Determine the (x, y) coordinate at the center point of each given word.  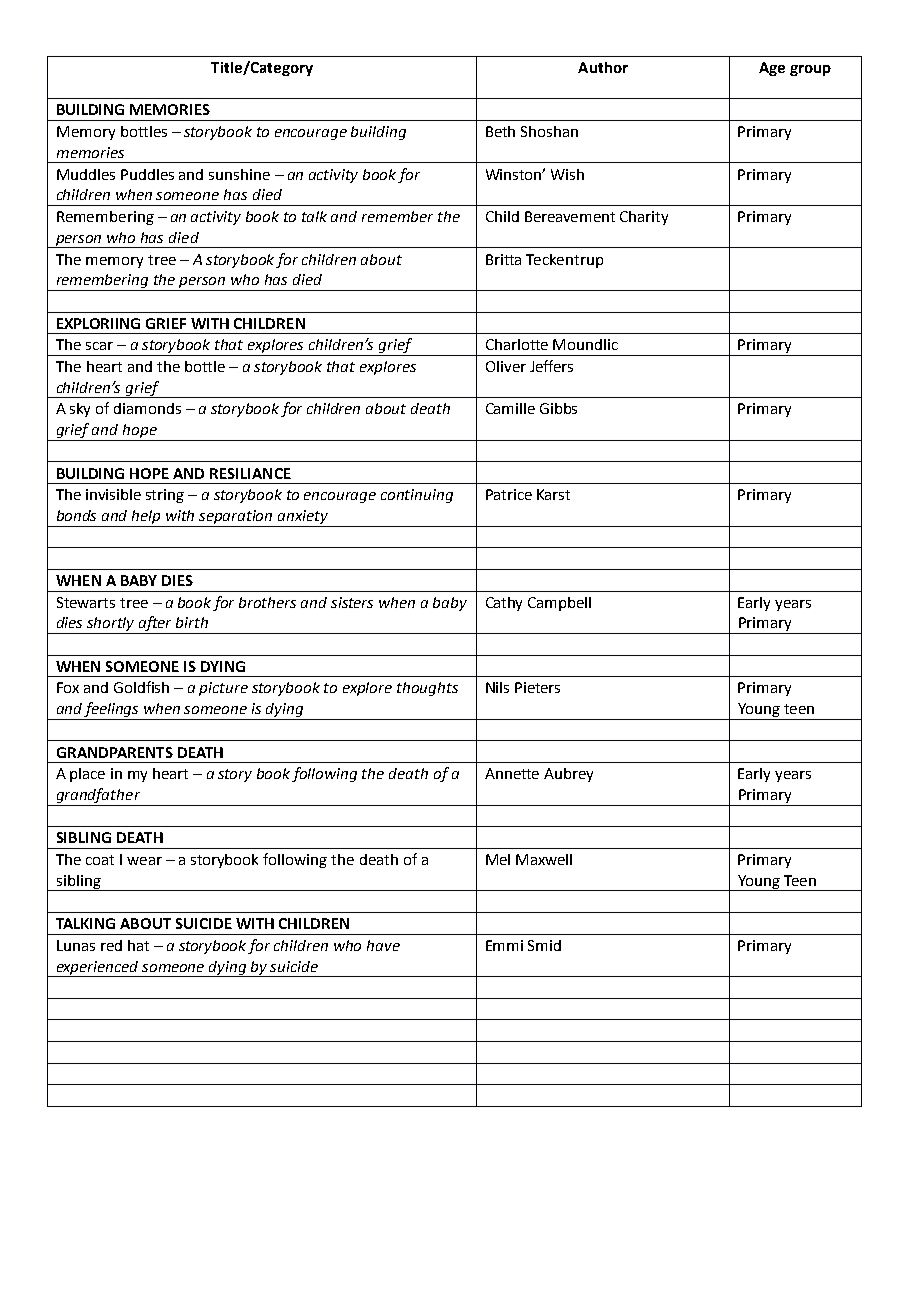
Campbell (559, 604)
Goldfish (141, 687)
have (383, 945)
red (111, 945)
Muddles (86, 174)
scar (99, 346)
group (810, 70)
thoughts (427, 689)
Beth (500, 131)
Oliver (506, 366)
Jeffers (551, 366)
